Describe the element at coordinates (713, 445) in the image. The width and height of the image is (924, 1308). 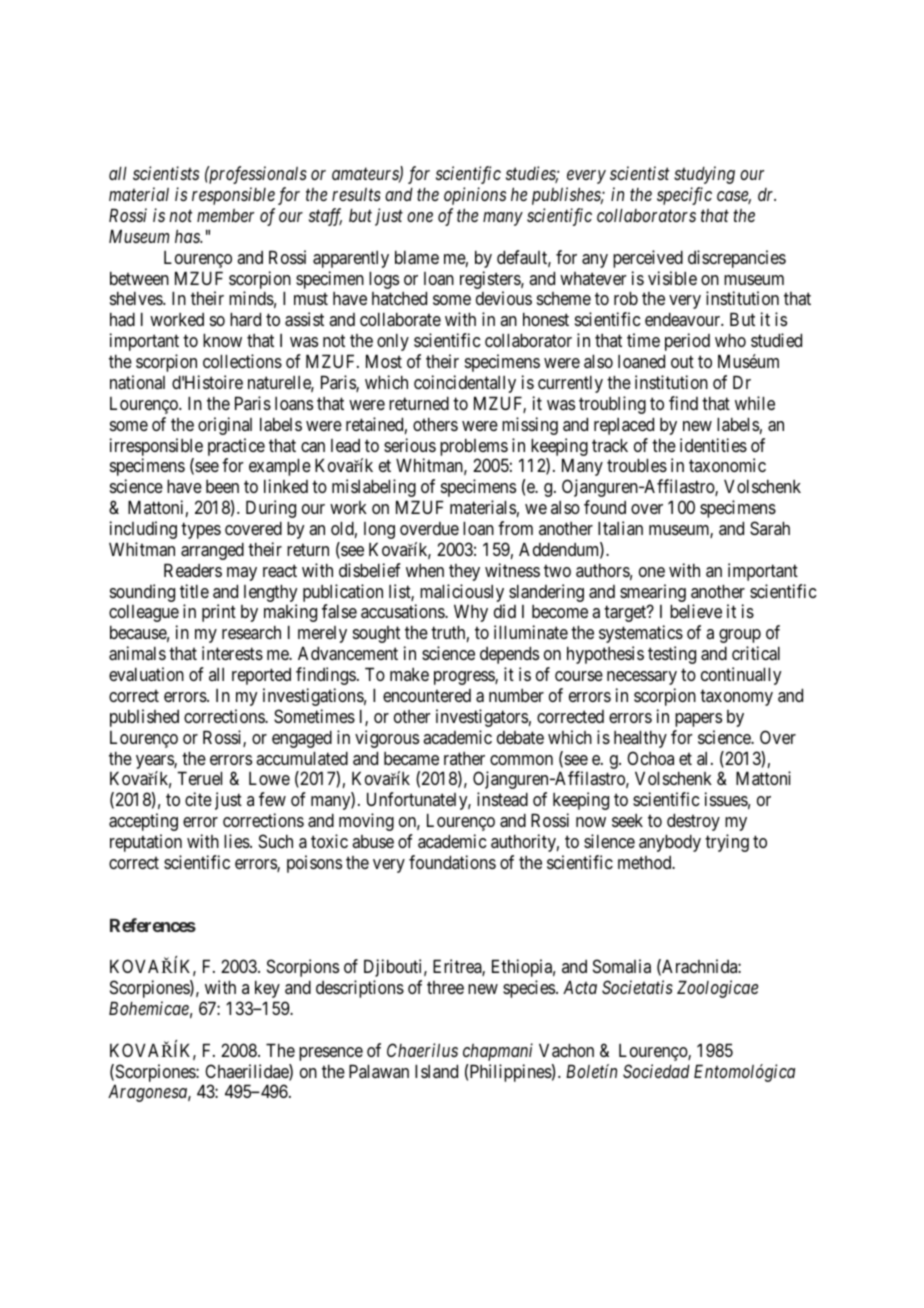
I see `identities` at that location.
